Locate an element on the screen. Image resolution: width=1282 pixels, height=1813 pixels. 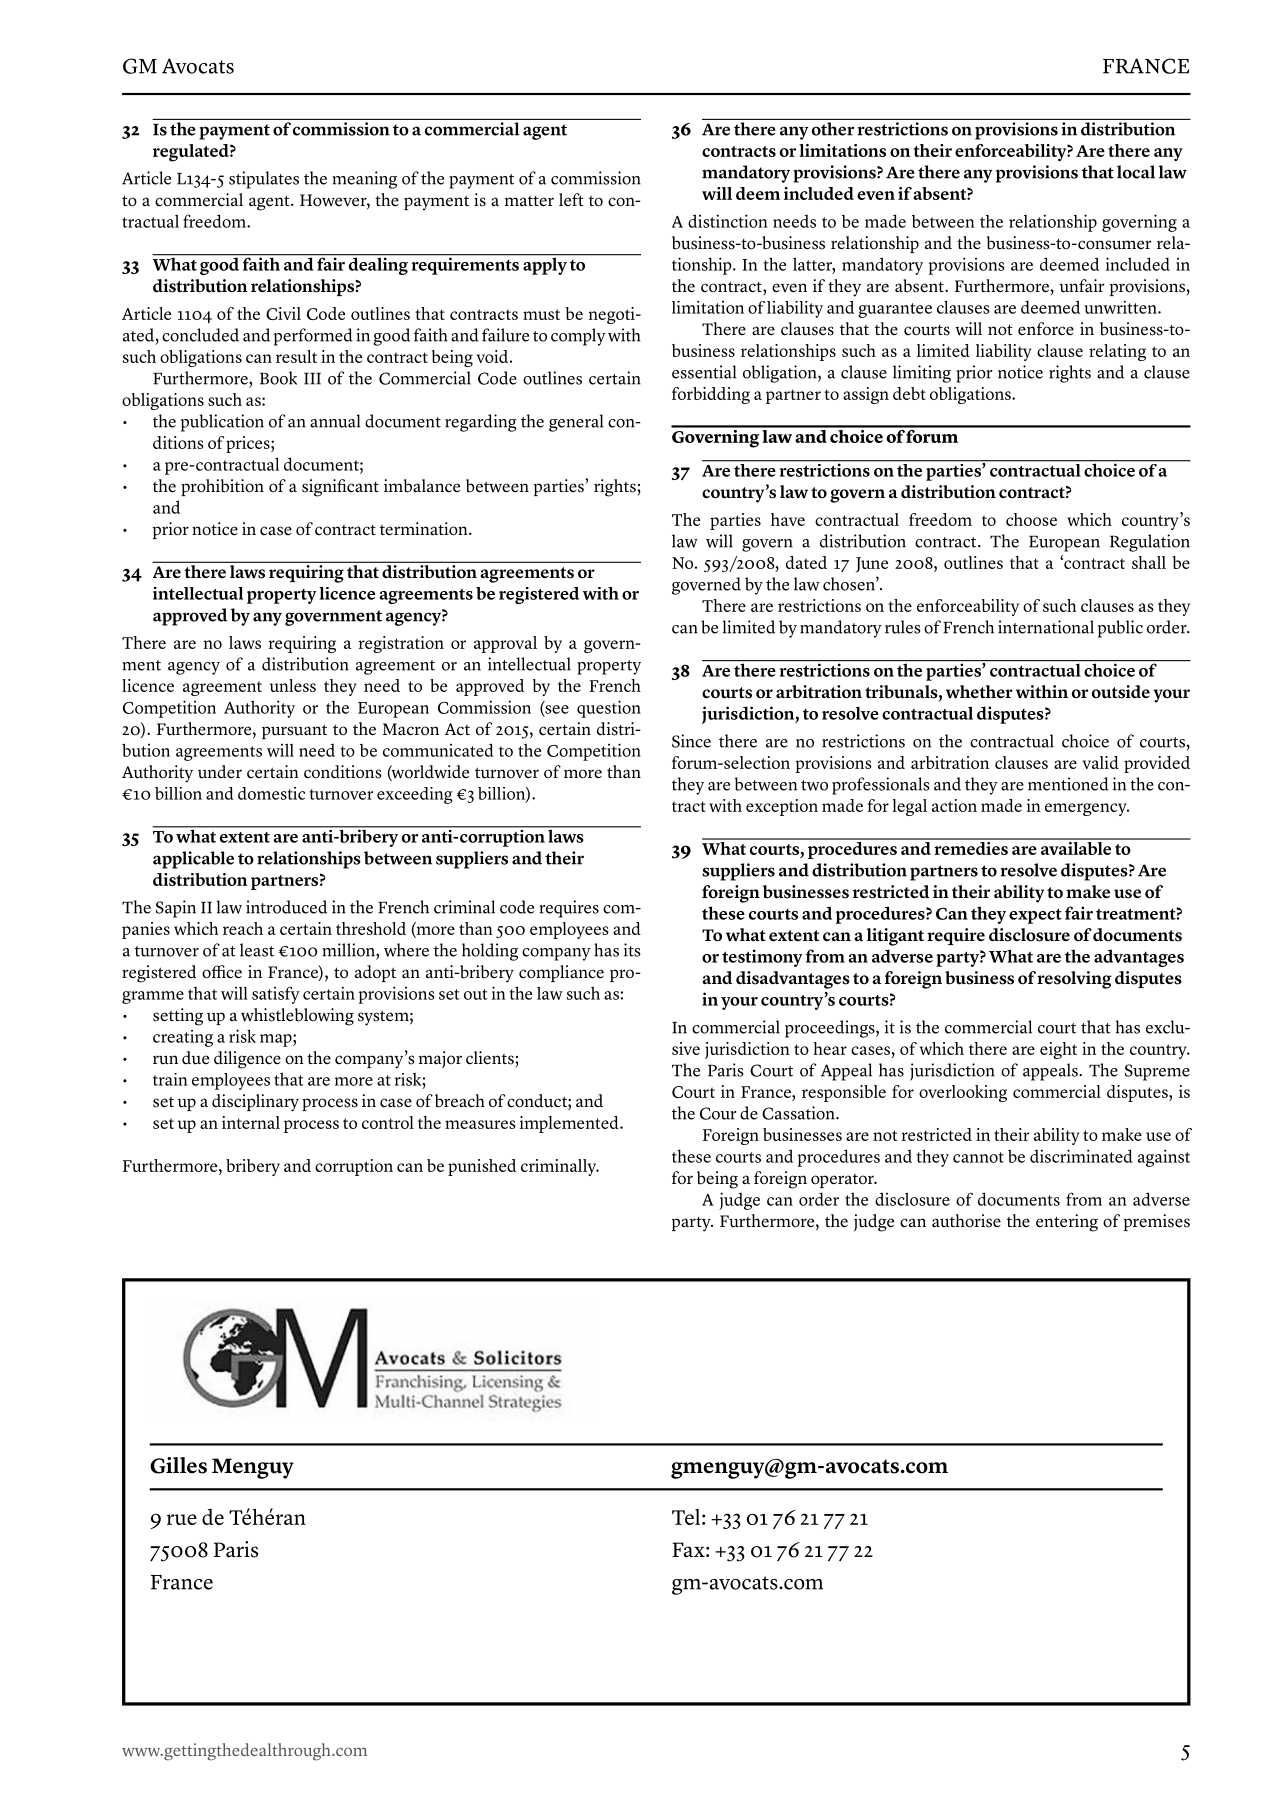
significant is located at coordinates (340, 488).
